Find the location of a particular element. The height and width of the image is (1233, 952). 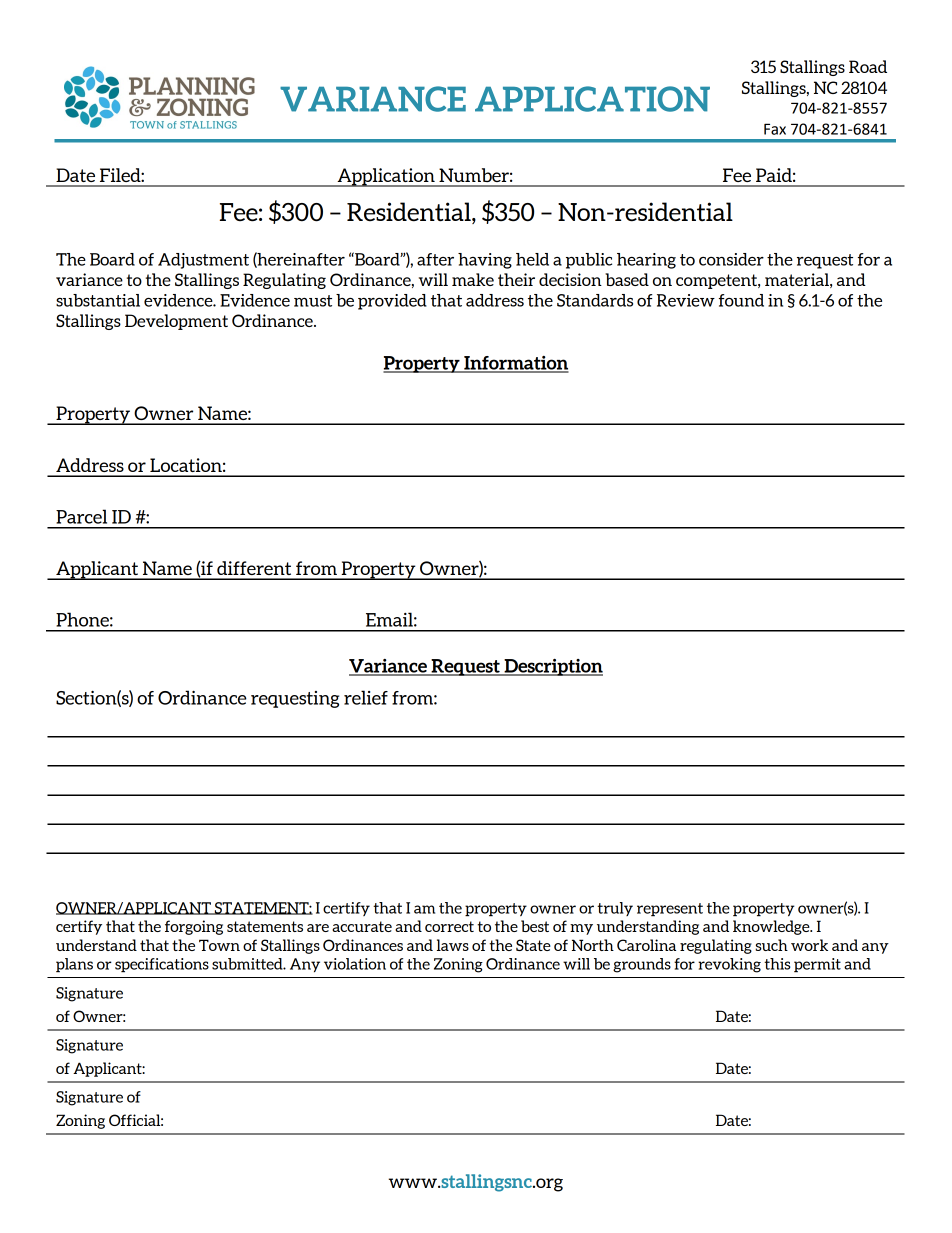

represent is located at coordinates (670, 910).
